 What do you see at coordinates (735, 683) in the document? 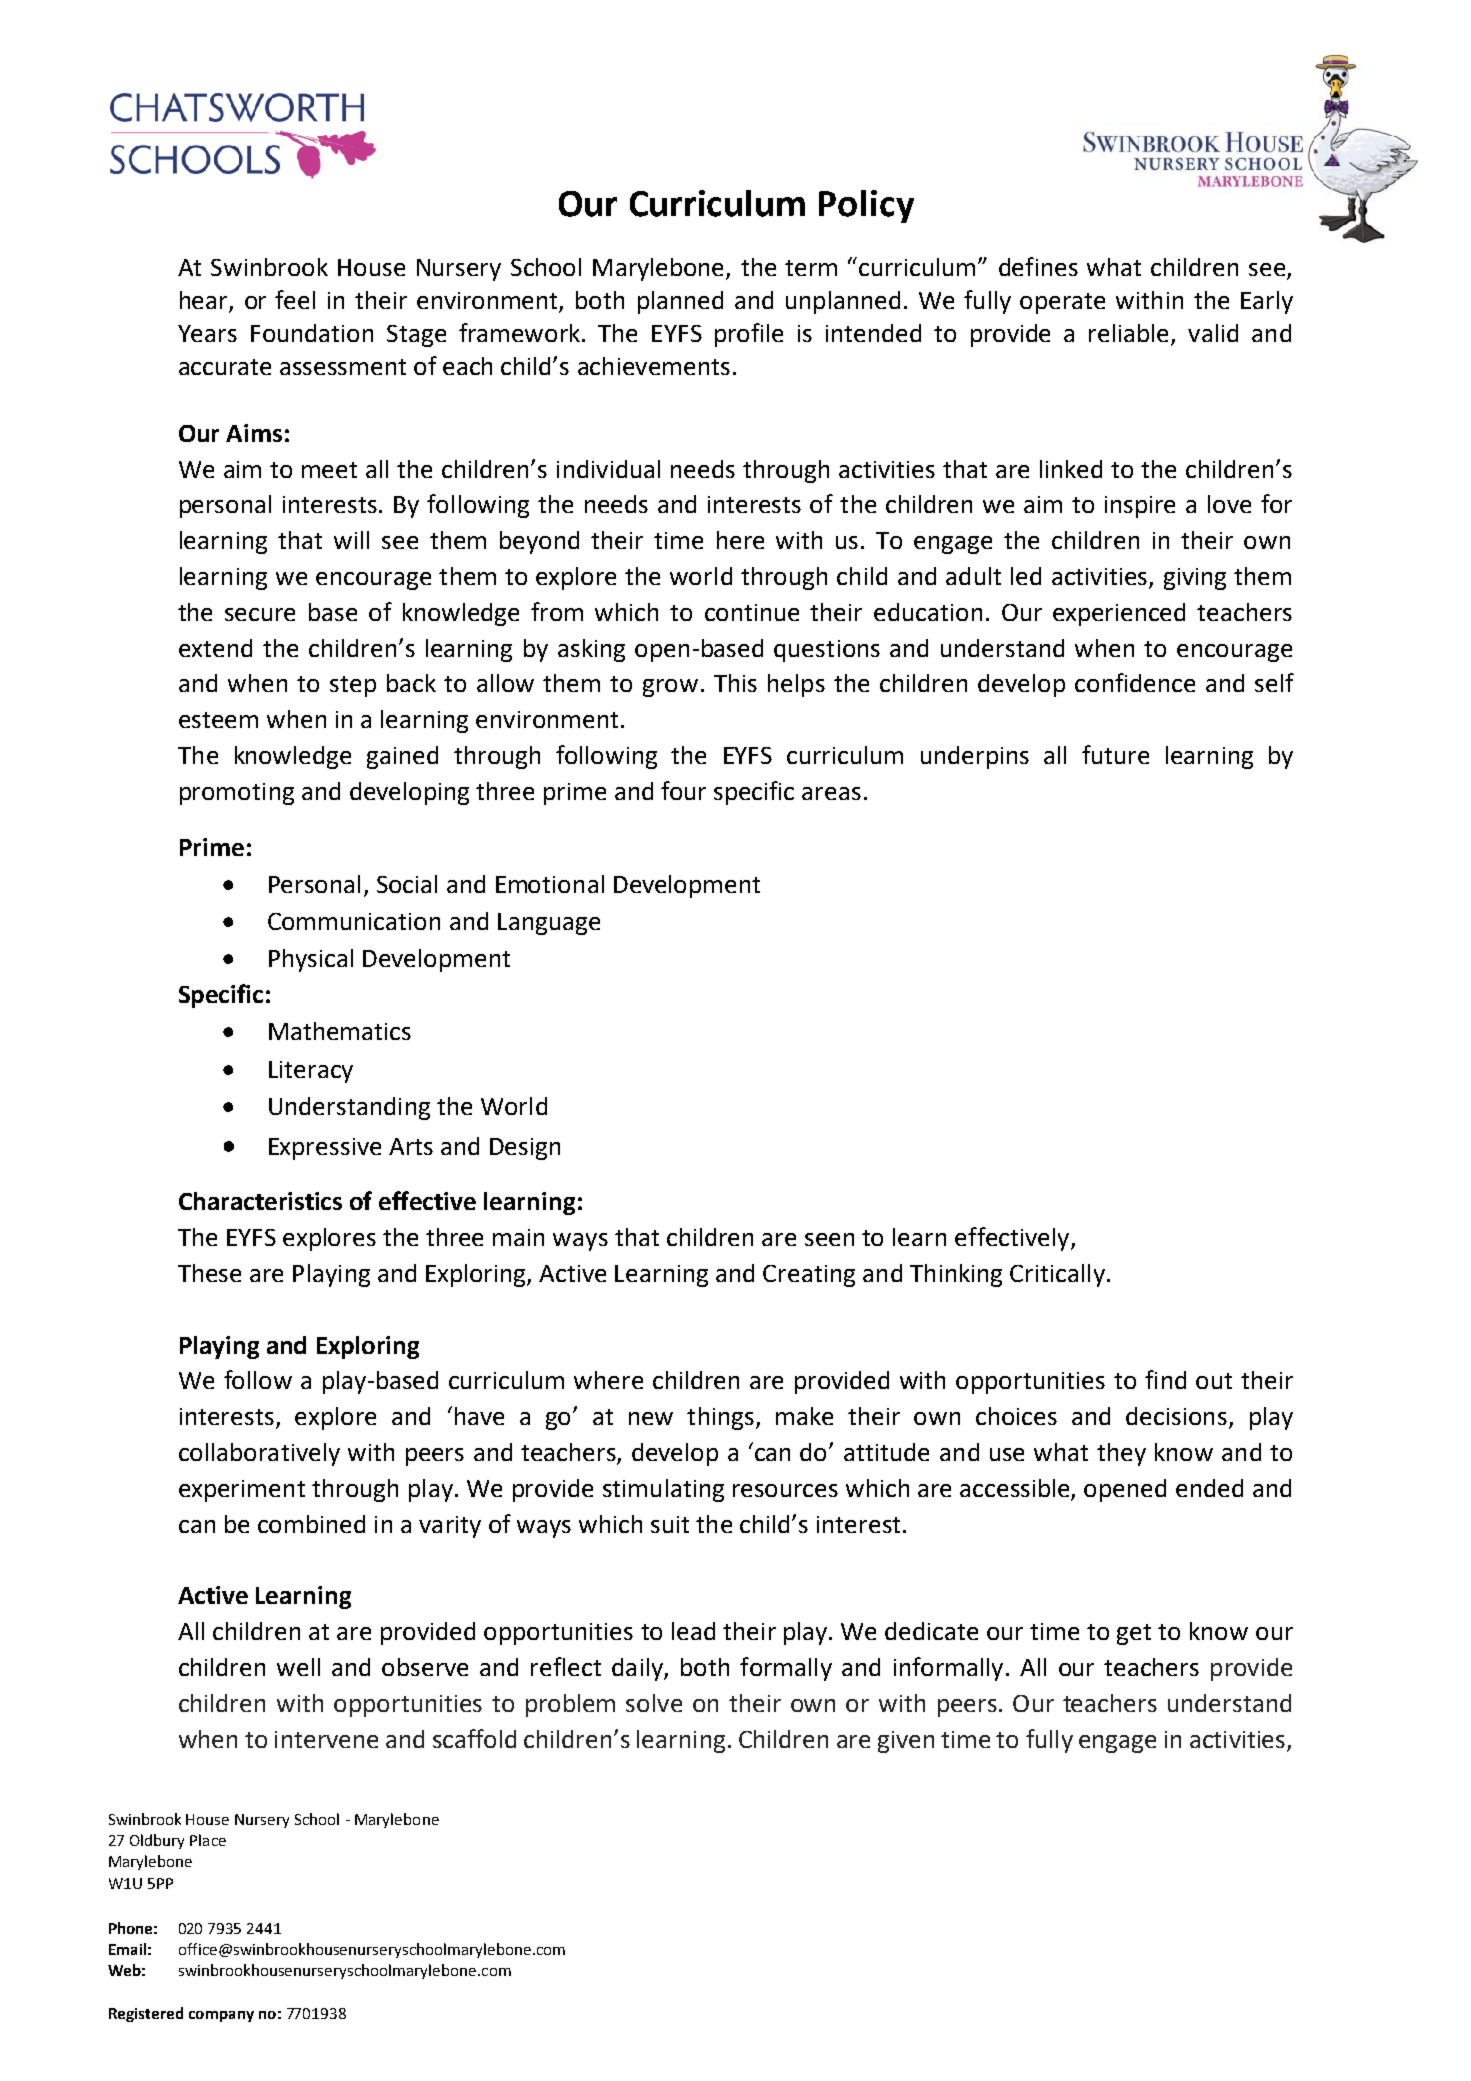
I see `This` at bounding box center [735, 683].
